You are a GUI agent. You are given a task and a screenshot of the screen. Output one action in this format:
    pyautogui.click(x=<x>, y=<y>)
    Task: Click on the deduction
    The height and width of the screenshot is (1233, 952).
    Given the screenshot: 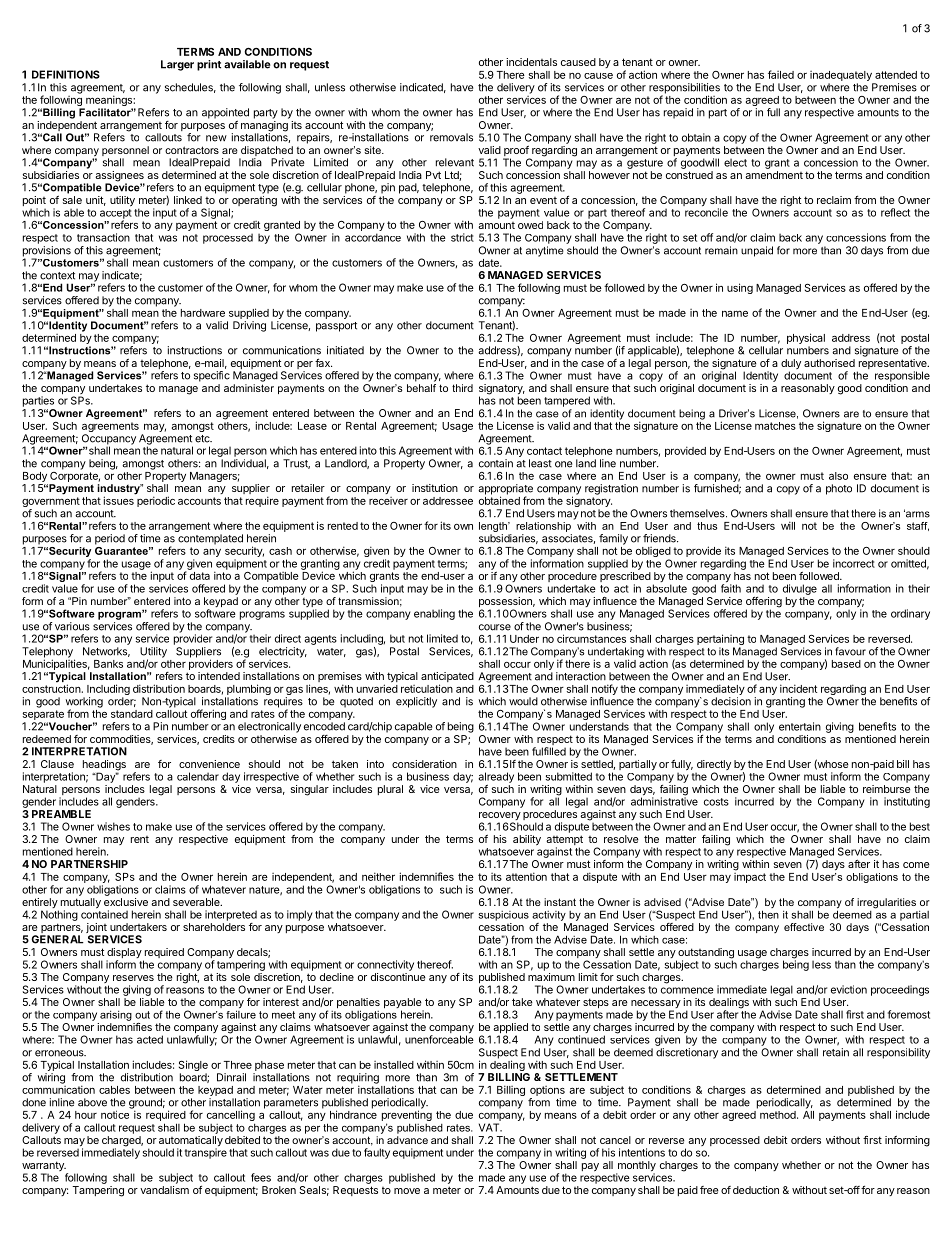 What is the action you would take?
    pyautogui.click(x=756, y=1190)
